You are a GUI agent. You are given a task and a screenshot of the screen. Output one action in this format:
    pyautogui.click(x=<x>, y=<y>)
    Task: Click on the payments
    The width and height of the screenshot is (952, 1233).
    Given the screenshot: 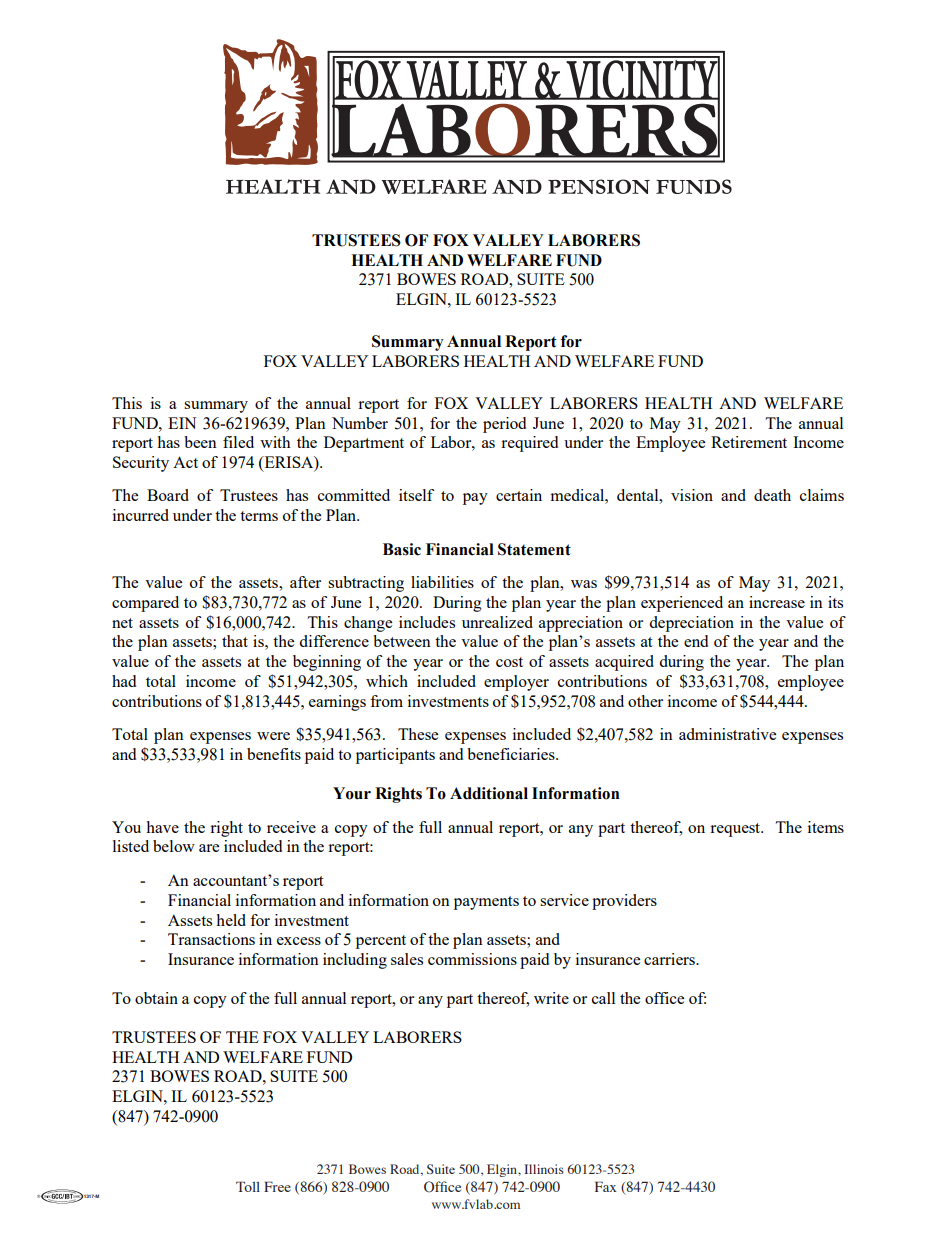 What is the action you would take?
    pyautogui.click(x=486, y=903)
